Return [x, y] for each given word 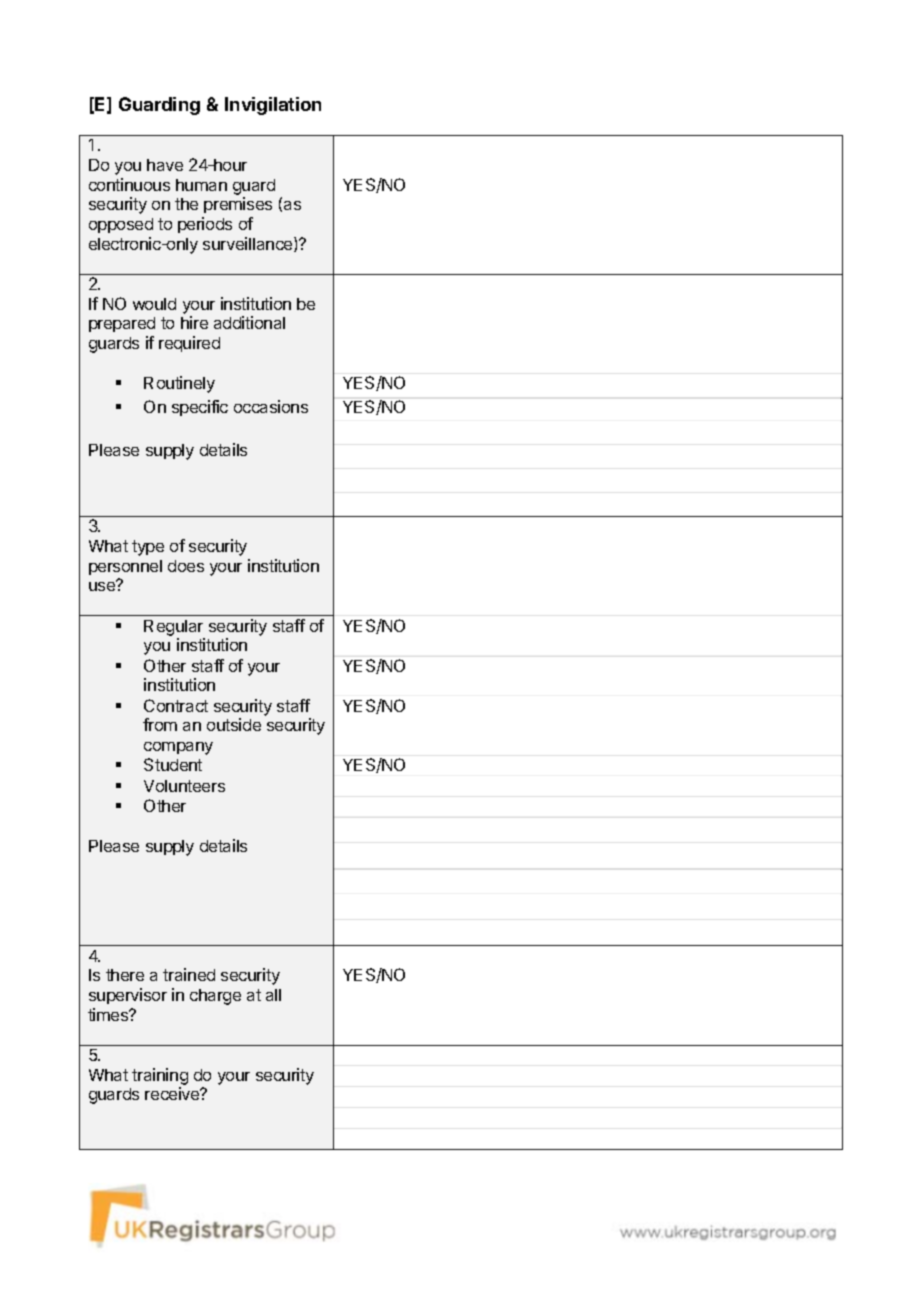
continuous [129, 184]
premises [238, 205]
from [160, 724]
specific [200, 408]
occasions [271, 406]
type [148, 548]
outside [234, 724]
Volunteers [184, 786]
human [201, 185]
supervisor [128, 996]
